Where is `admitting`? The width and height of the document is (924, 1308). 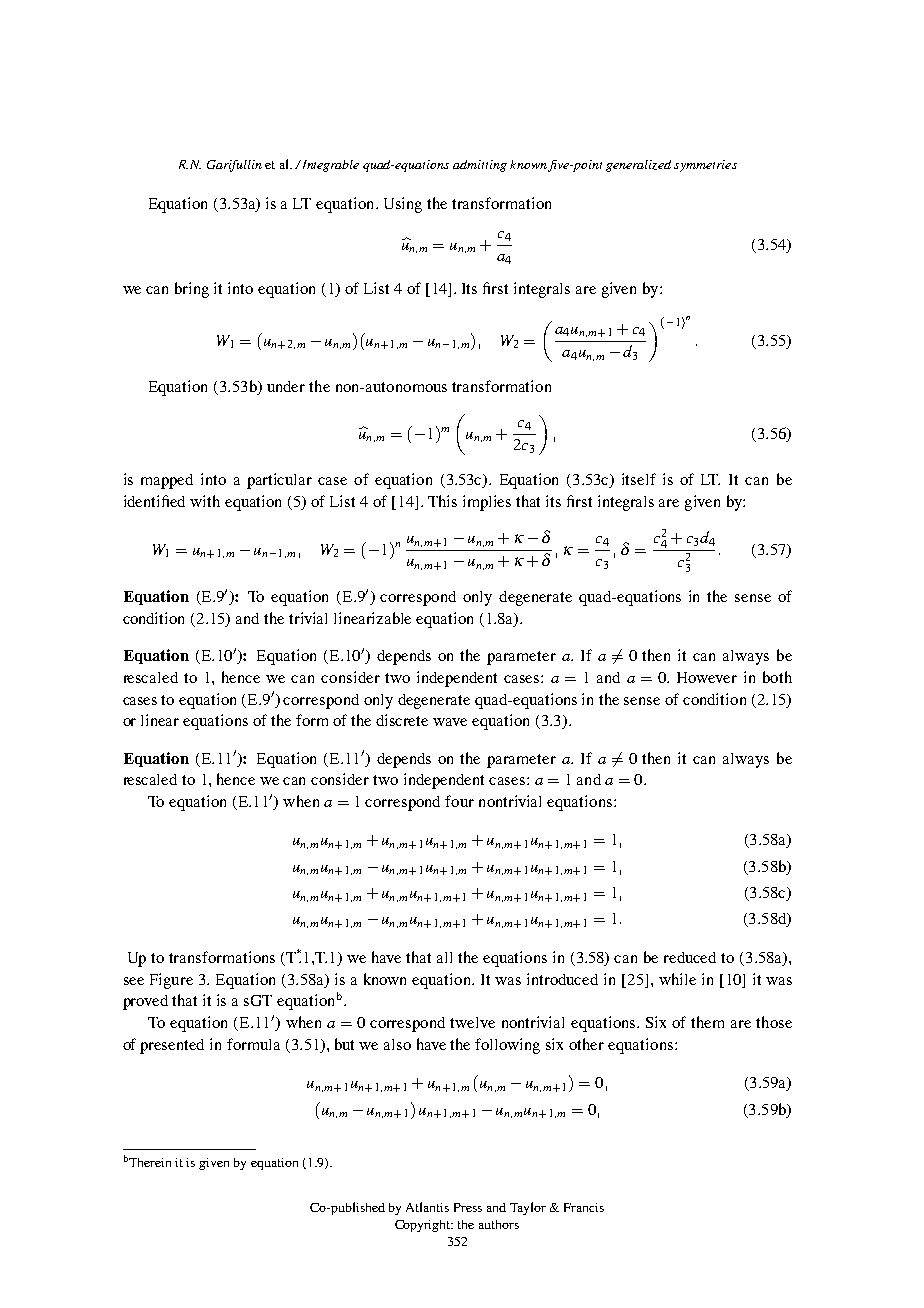 admitting is located at coordinates (480, 166).
